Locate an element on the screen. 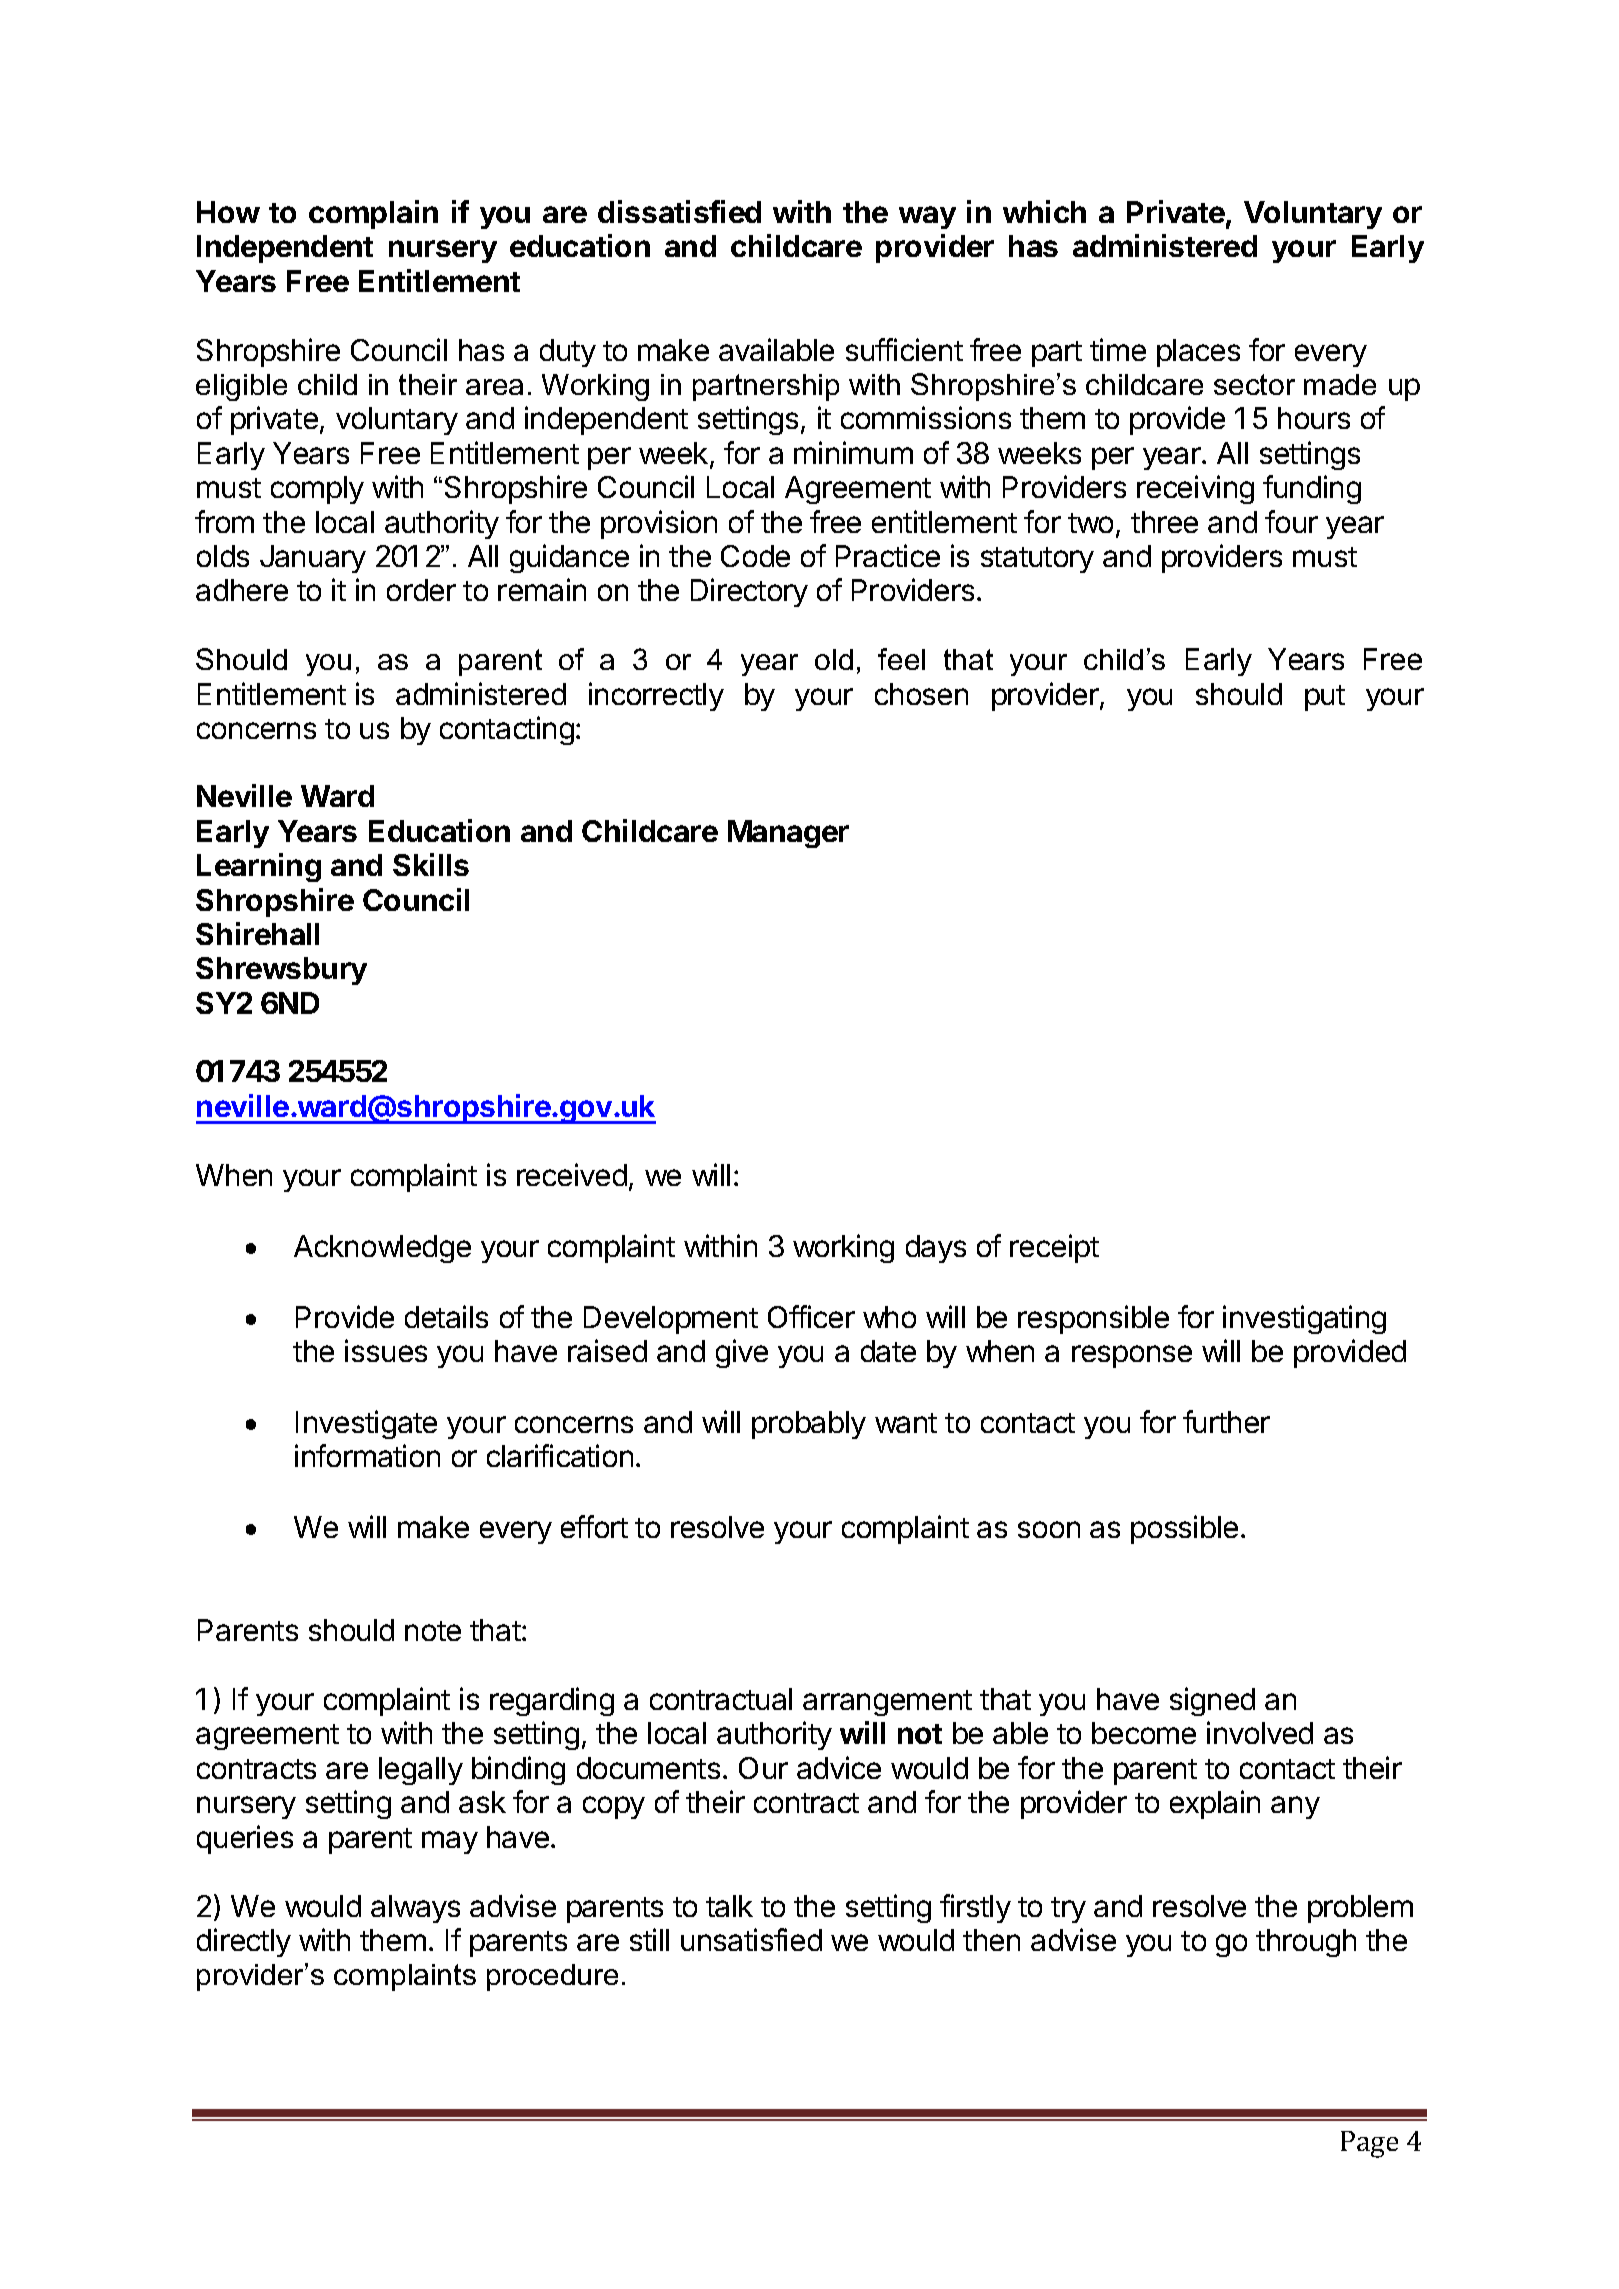  signed is located at coordinates (1212, 1701).
